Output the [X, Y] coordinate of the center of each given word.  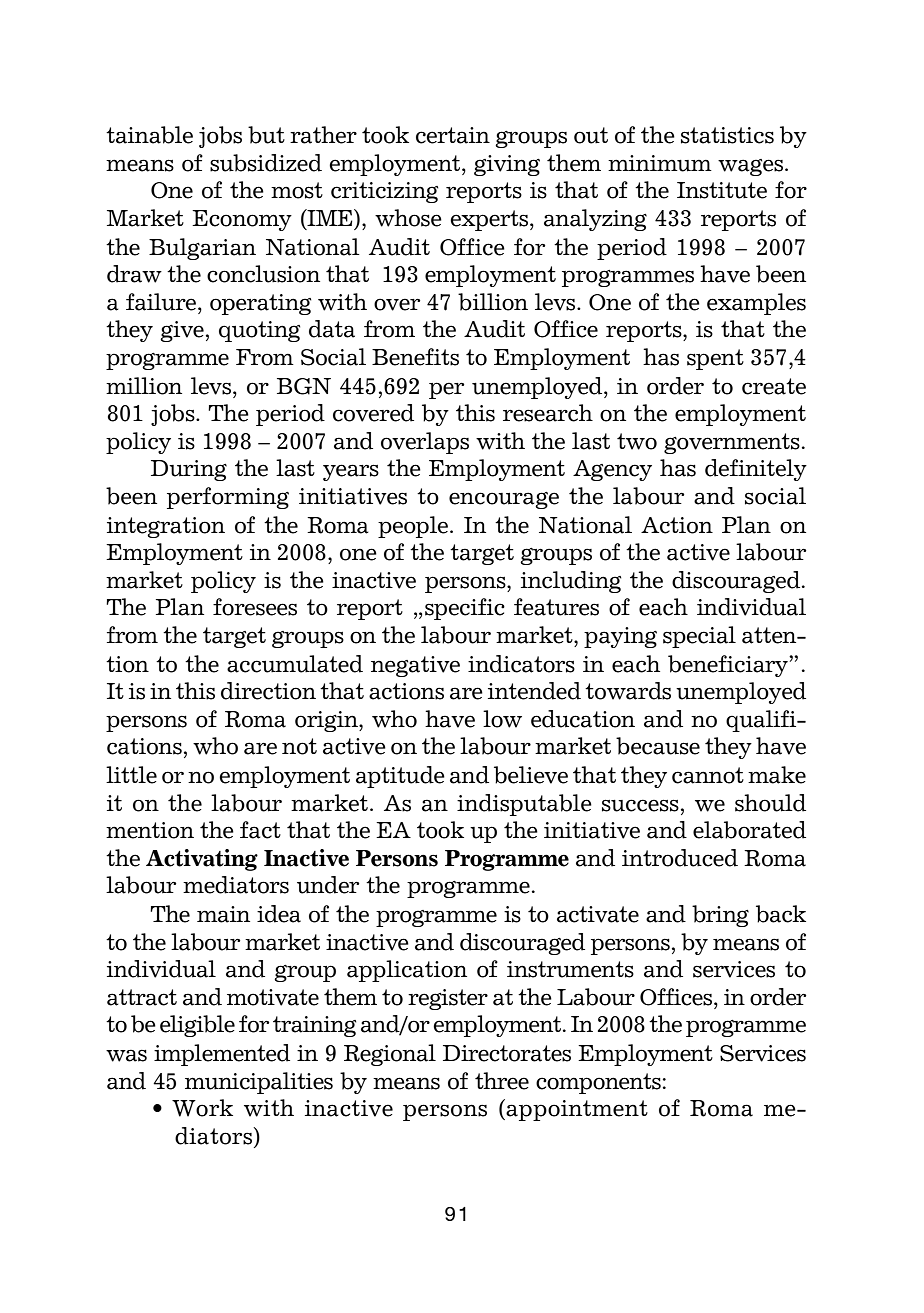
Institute [722, 190]
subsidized [266, 163]
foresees [255, 607]
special [699, 637]
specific [465, 609]
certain [453, 135]
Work [202, 1108]
